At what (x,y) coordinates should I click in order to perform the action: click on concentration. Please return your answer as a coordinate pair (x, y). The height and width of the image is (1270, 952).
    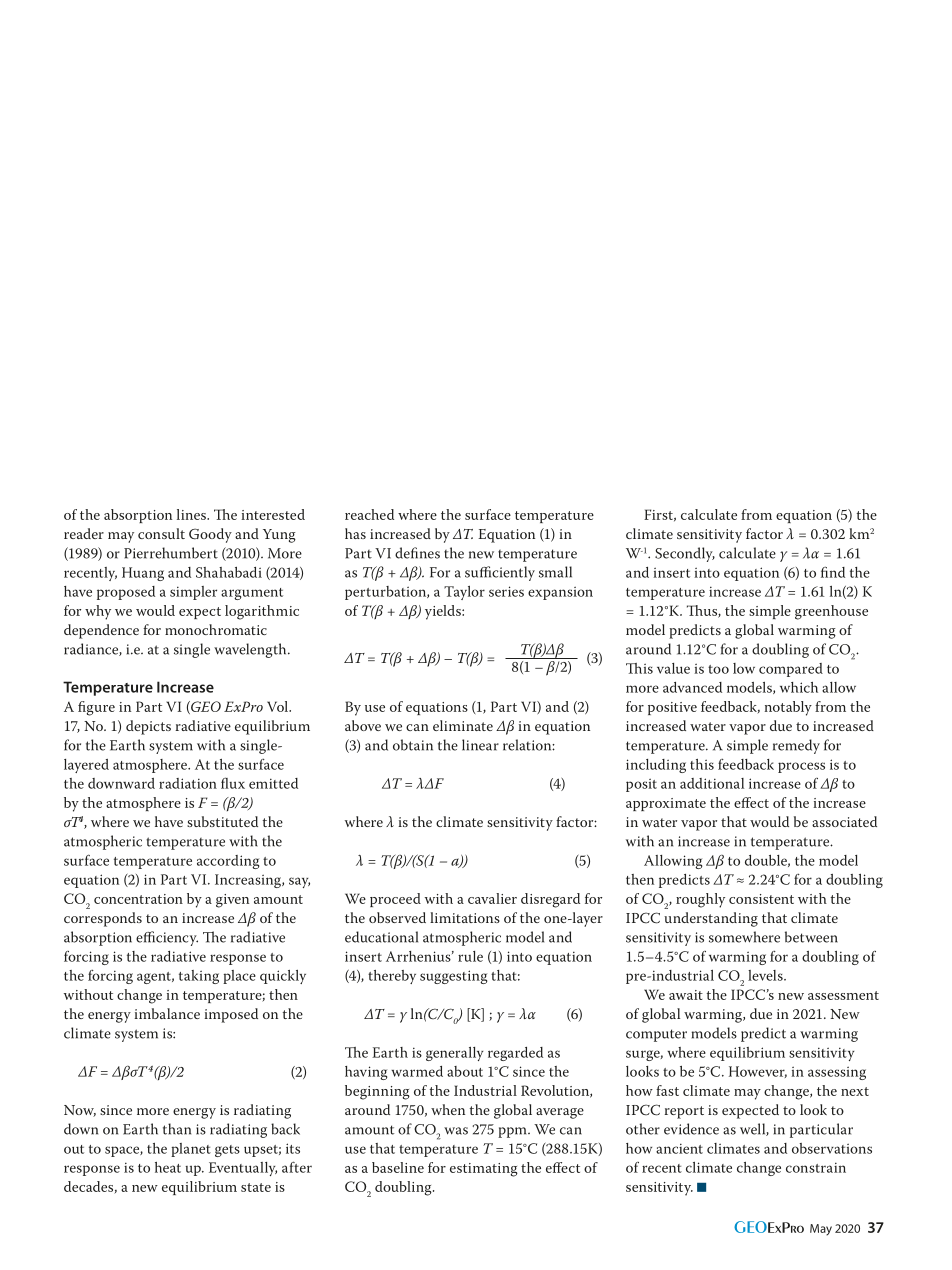
    Looking at the image, I should click on (138, 899).
